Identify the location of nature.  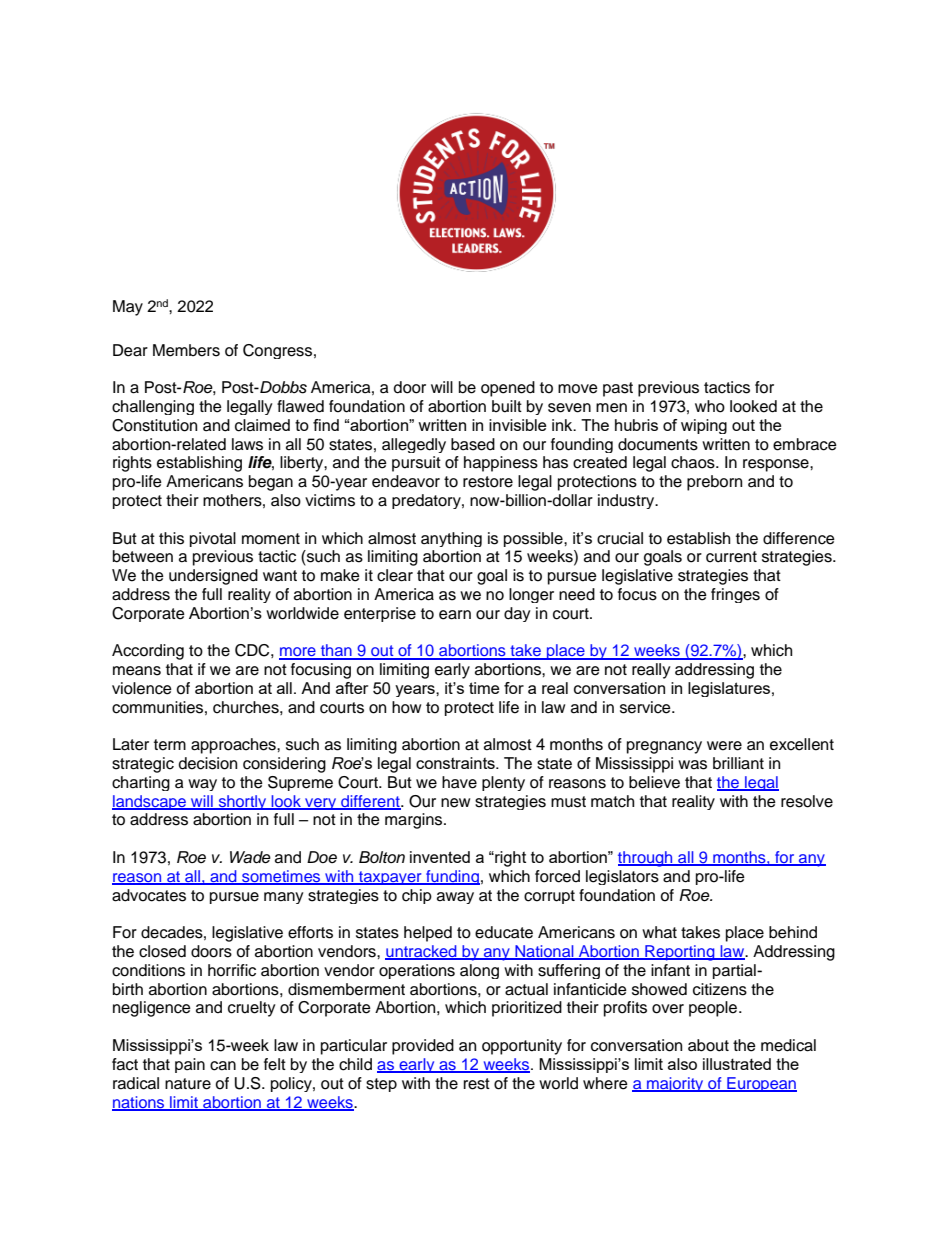
(188, 1084).
